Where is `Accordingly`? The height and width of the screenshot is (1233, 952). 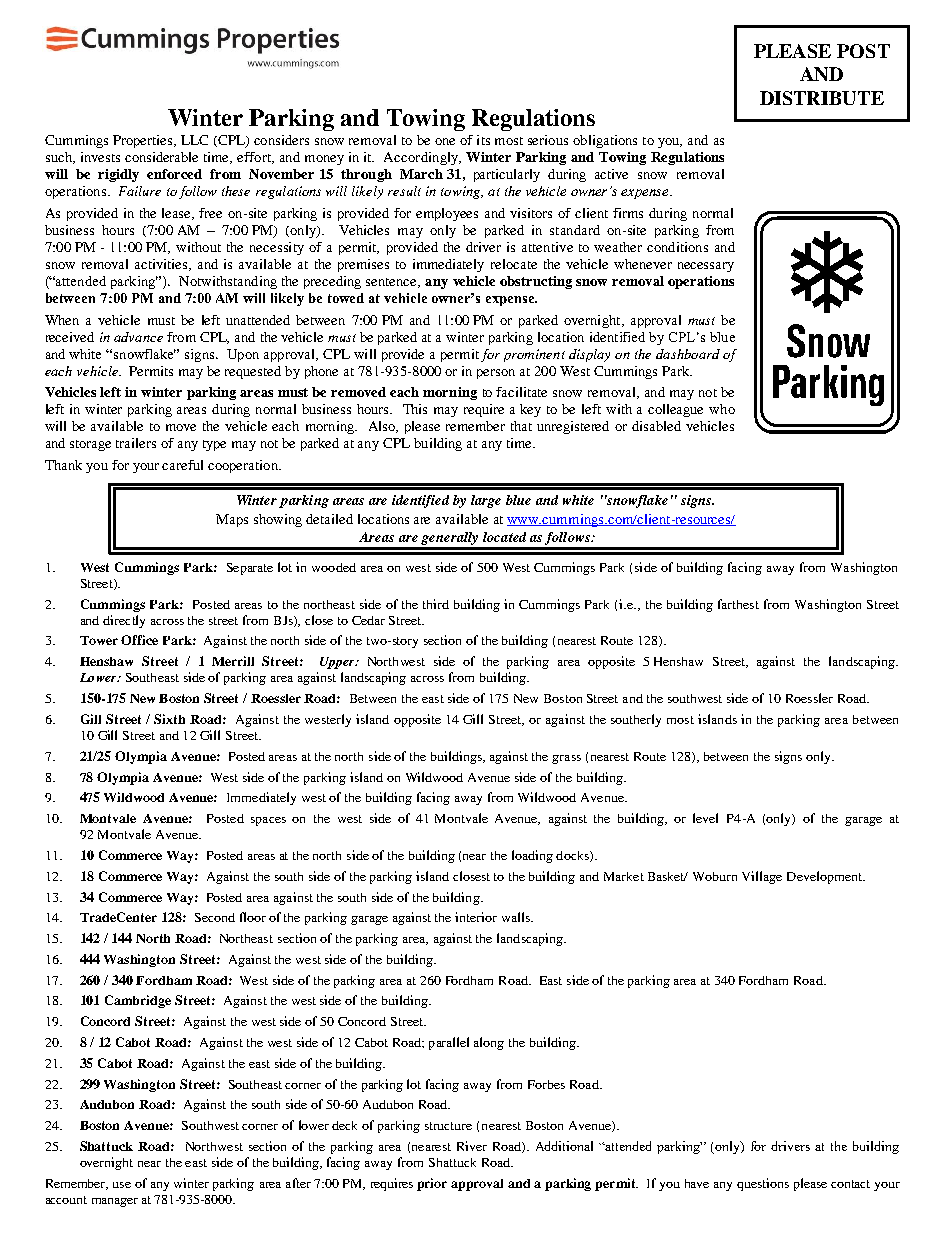 Accordingly is located at coordinates (422, 158).
